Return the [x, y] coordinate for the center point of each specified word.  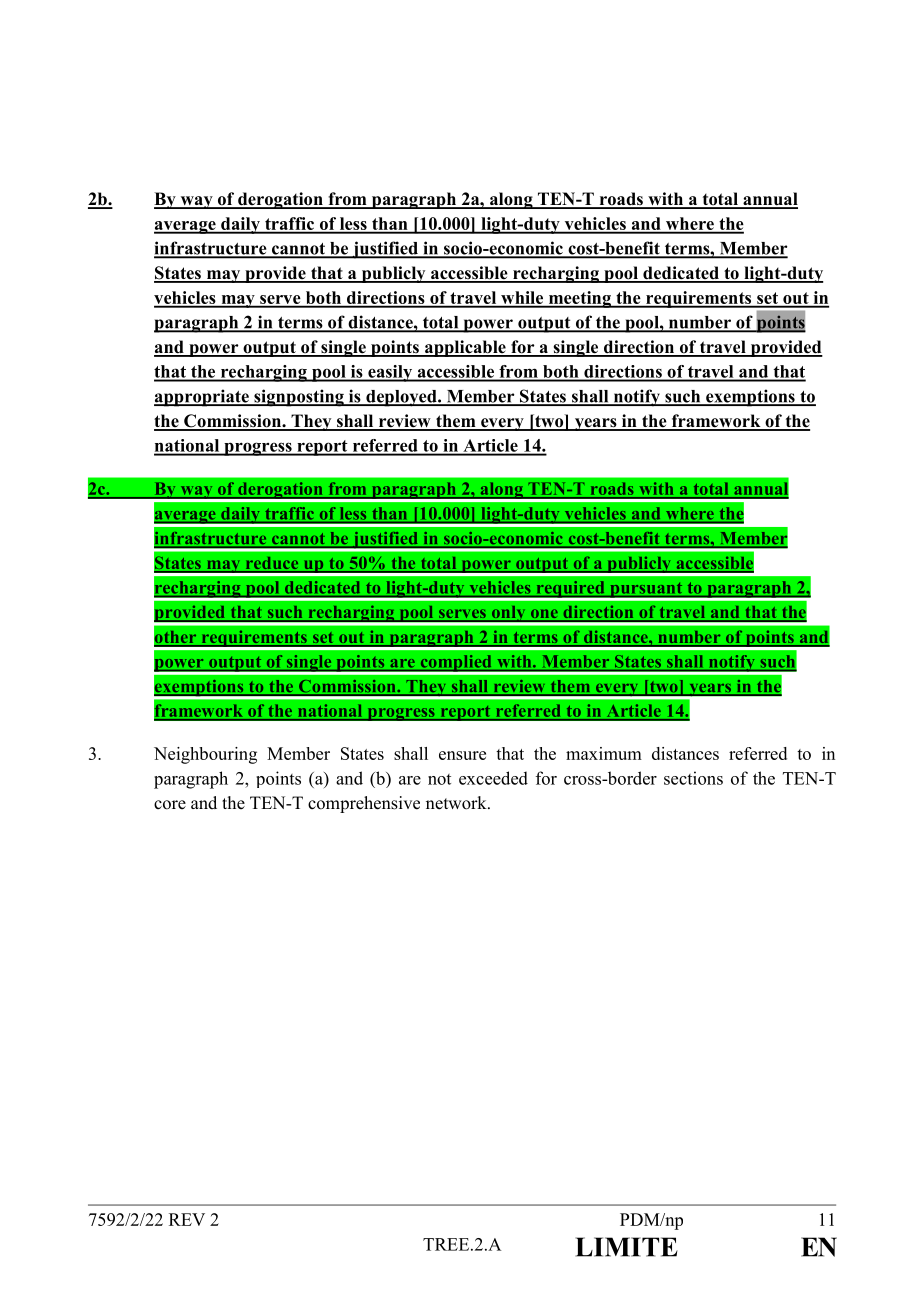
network [457, 803]
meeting [579, 299]
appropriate [202, 398]
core [170, 805]
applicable [465, 348]
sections [693, 778]
